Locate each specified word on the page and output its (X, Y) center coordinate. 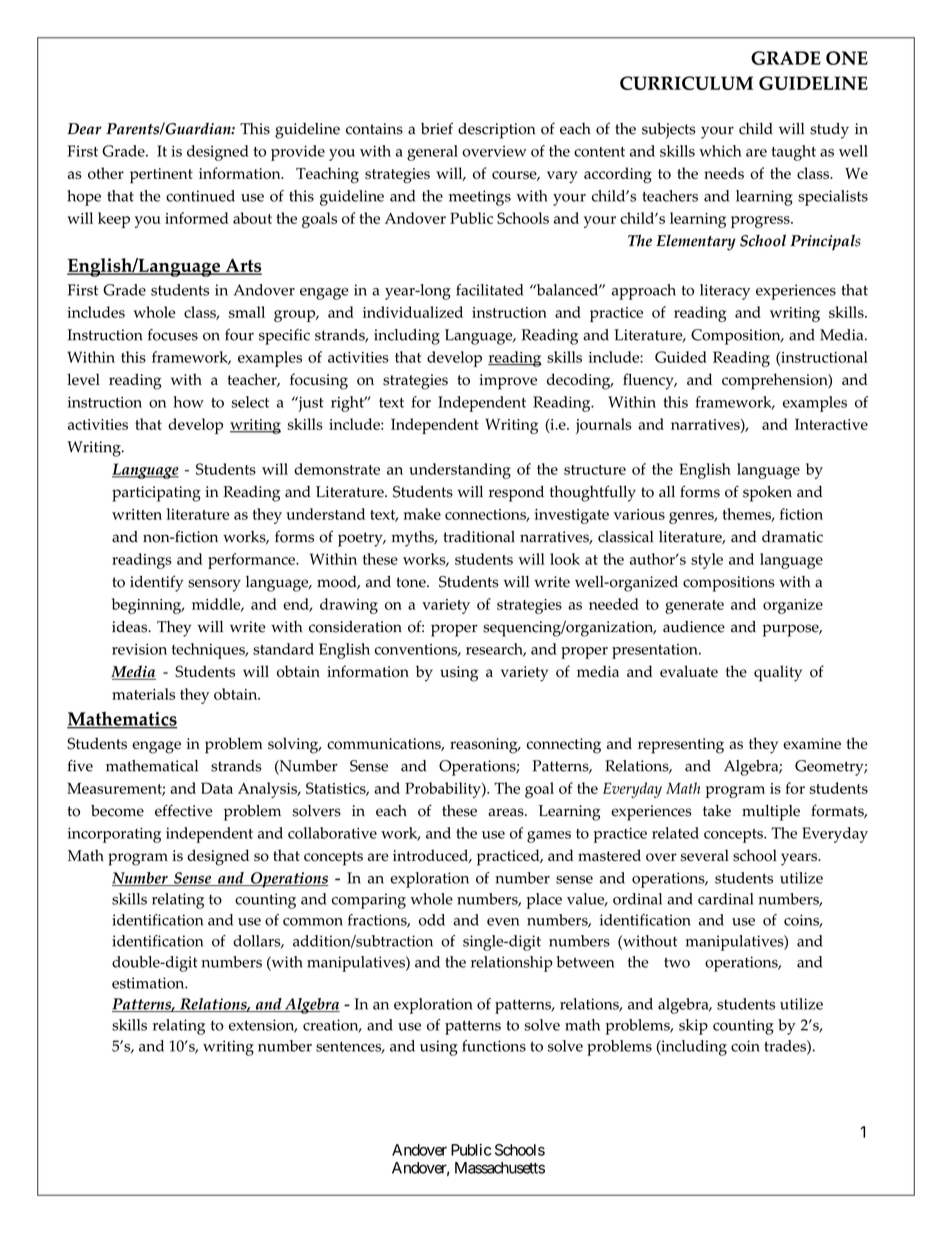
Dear (84, 129)
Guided (681, 357)
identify (156, 583)
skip (693, 1027)
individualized (413, 312)
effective (184, 810)
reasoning (485, 746)
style (707, 561)
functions (494, 1046)
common (313, 922)
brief (437, 128)
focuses (173, 335)
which (720, 151)
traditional (479, 537)
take (717, 811)
